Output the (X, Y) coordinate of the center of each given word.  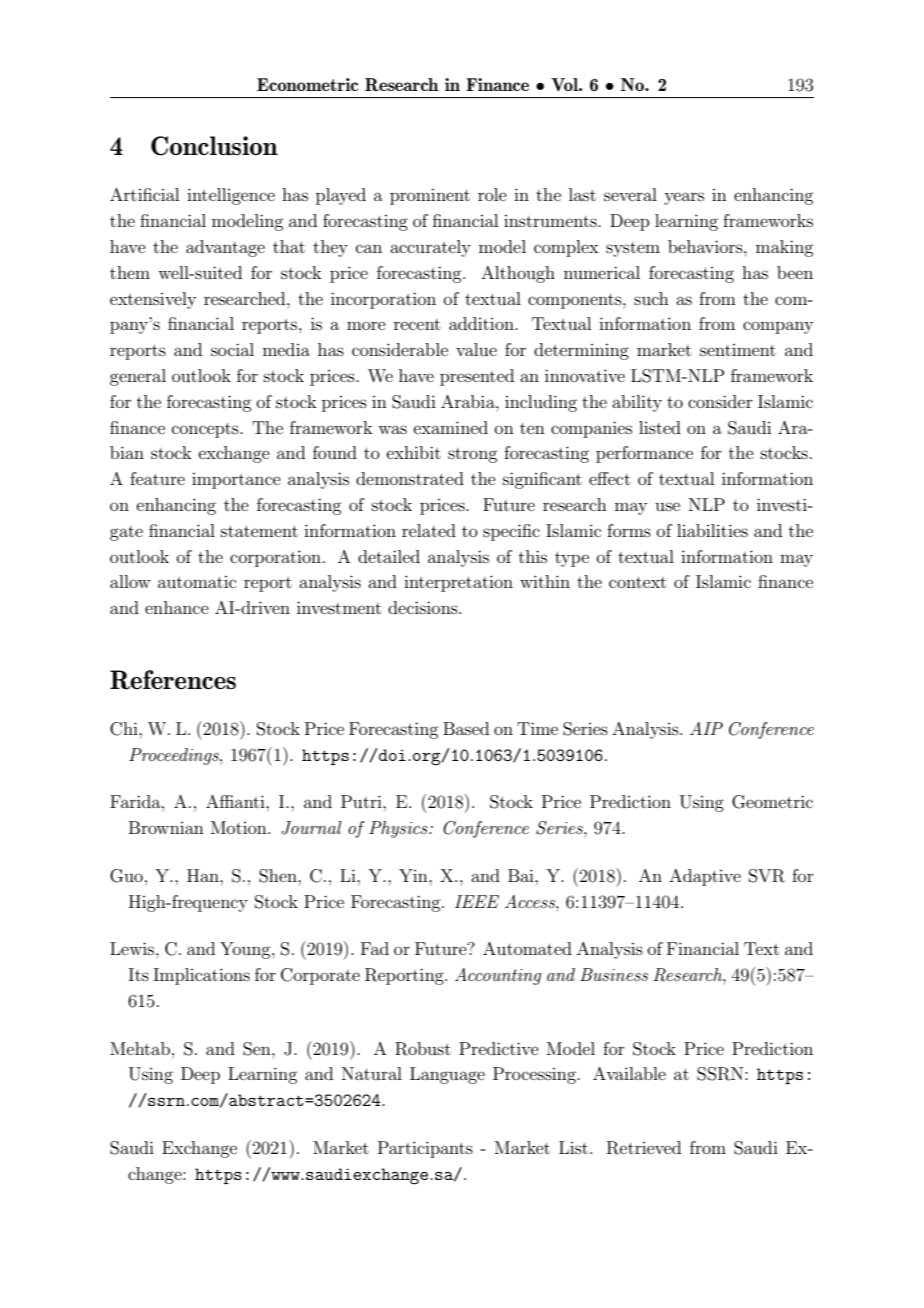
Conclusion (214, 146)
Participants (425, 1149)
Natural (372, 1073)
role (492, 194)
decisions (424, 607)
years (684, 198)
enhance (177, 607)
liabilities (712, 530)
